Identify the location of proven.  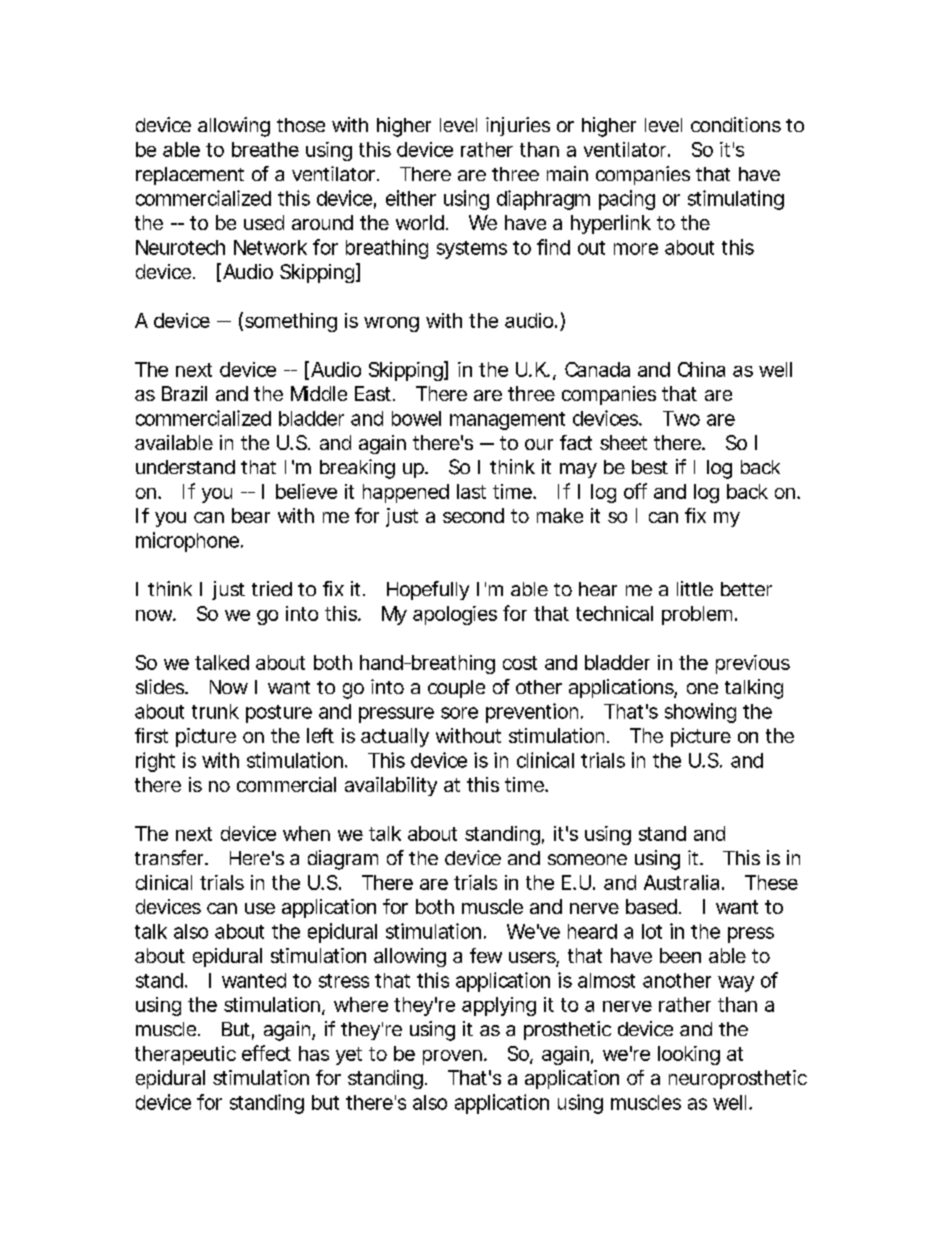
(452, 1057).
